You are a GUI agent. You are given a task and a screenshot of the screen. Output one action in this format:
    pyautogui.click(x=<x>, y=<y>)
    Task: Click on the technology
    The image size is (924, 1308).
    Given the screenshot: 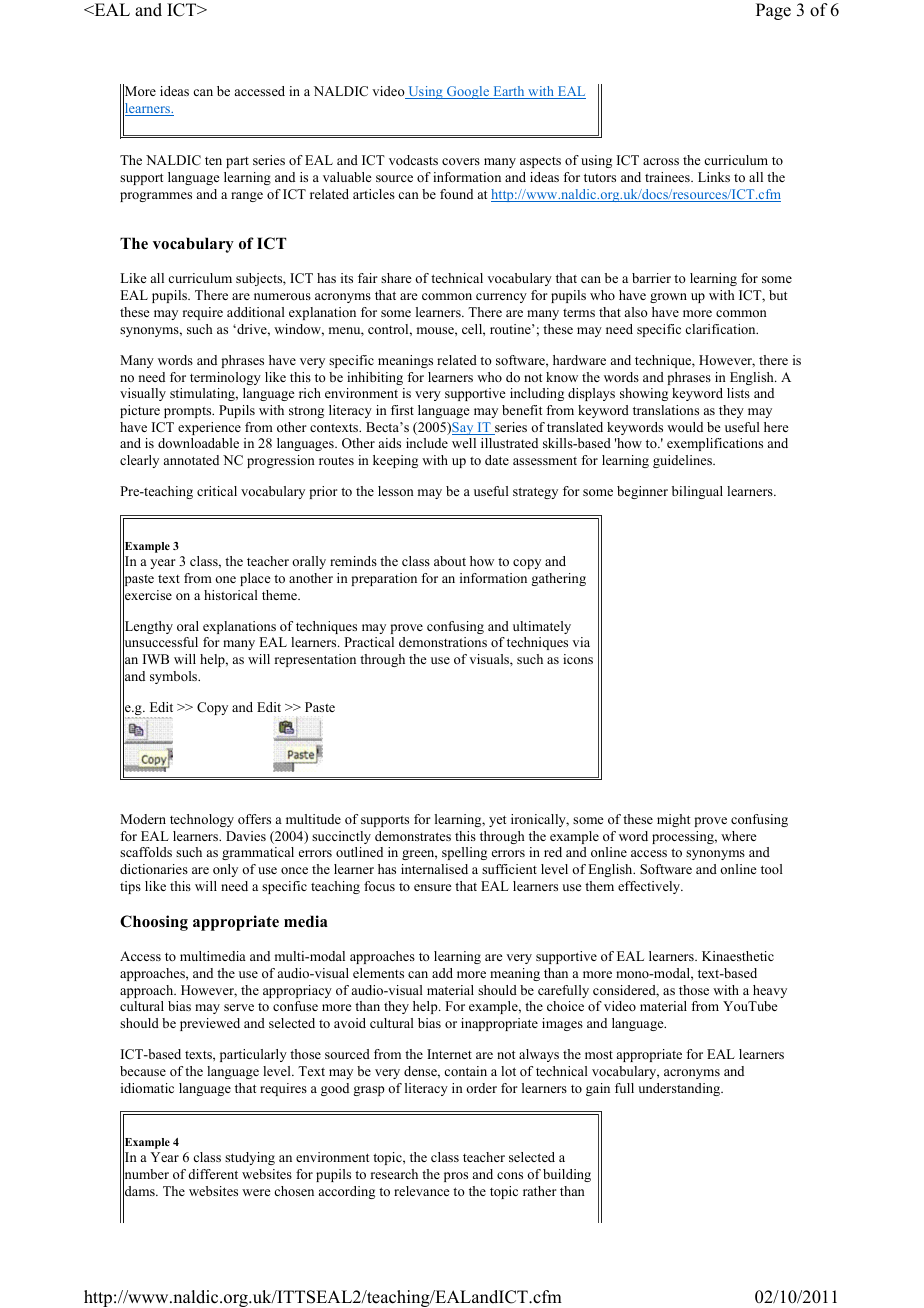 What is the action you would take?
    pyautogui.click(x=202, y=820)
